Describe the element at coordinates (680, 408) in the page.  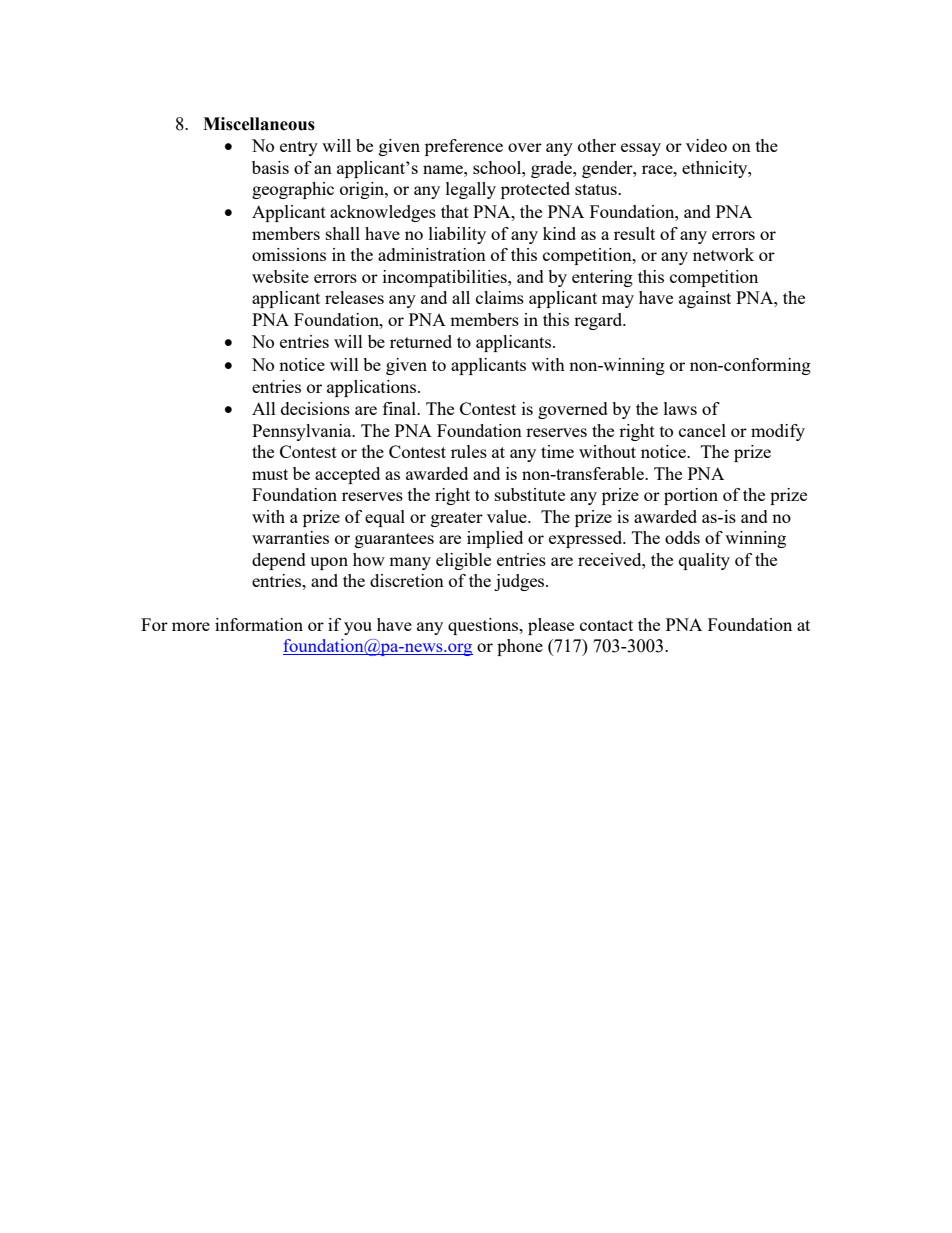
I see `laws` at that location.
